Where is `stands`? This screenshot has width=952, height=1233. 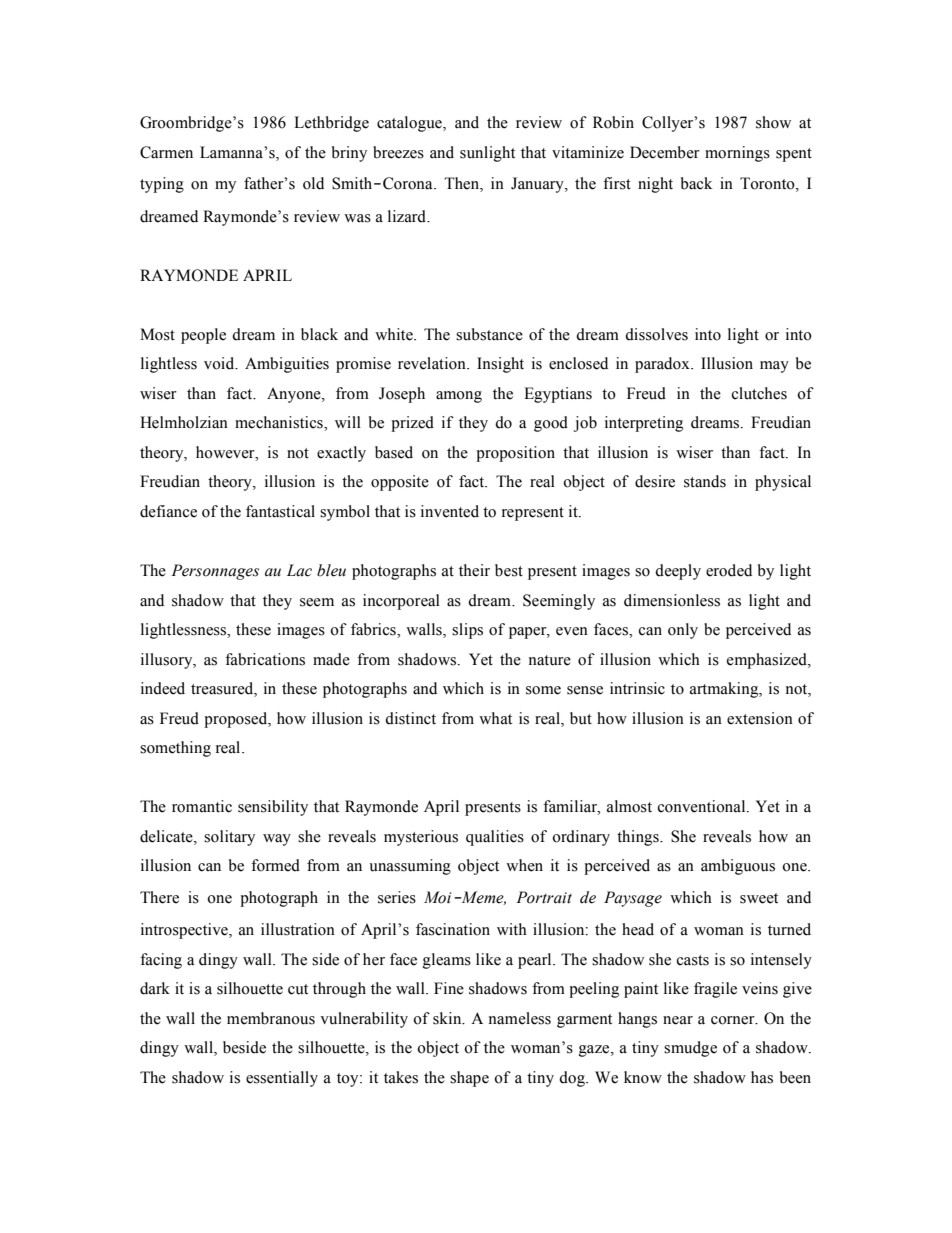 stands is located at coordinates (705, 481).
